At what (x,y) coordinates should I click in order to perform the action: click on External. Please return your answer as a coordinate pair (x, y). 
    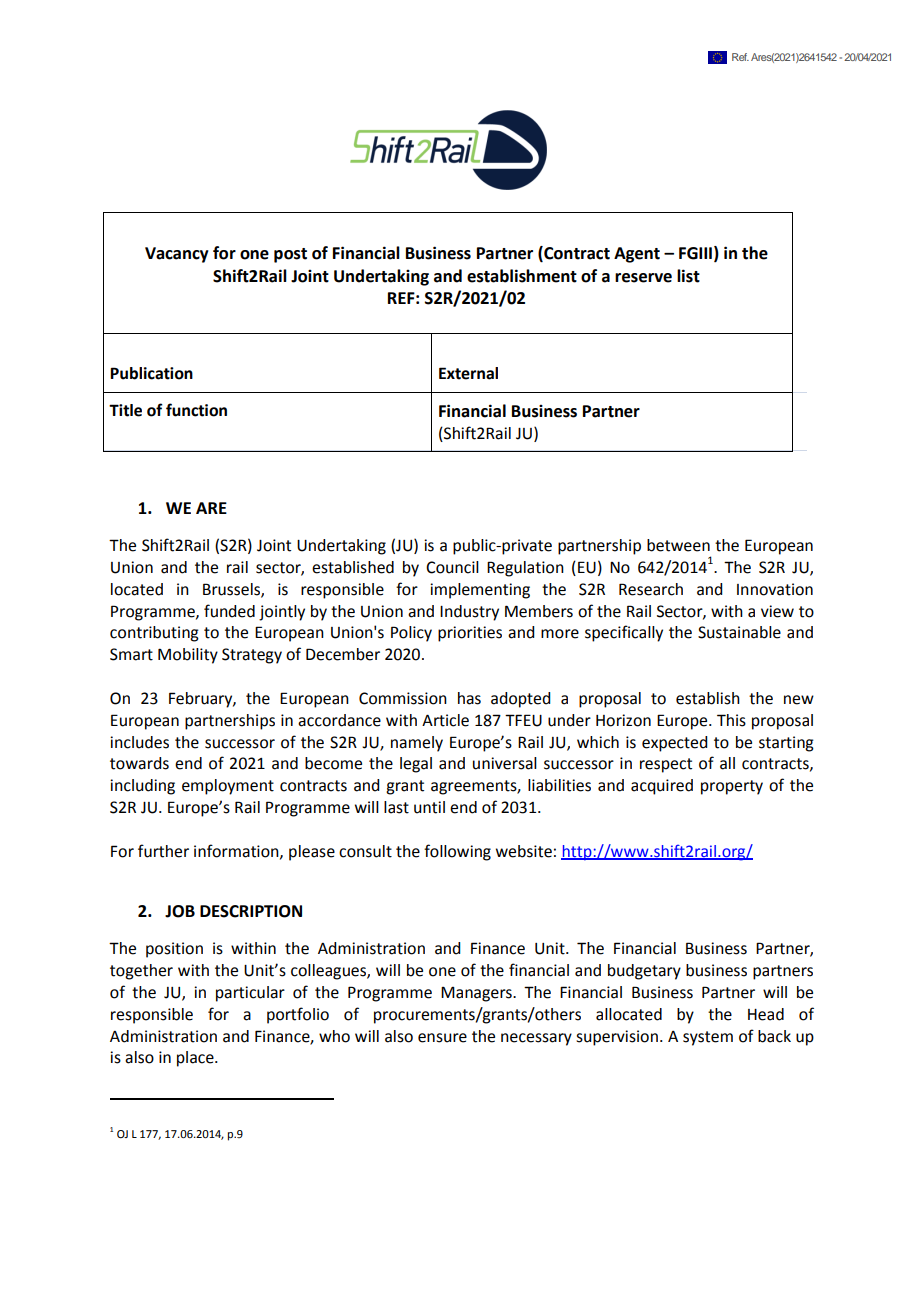
    Looking at the image, I should click on (468, 373).
